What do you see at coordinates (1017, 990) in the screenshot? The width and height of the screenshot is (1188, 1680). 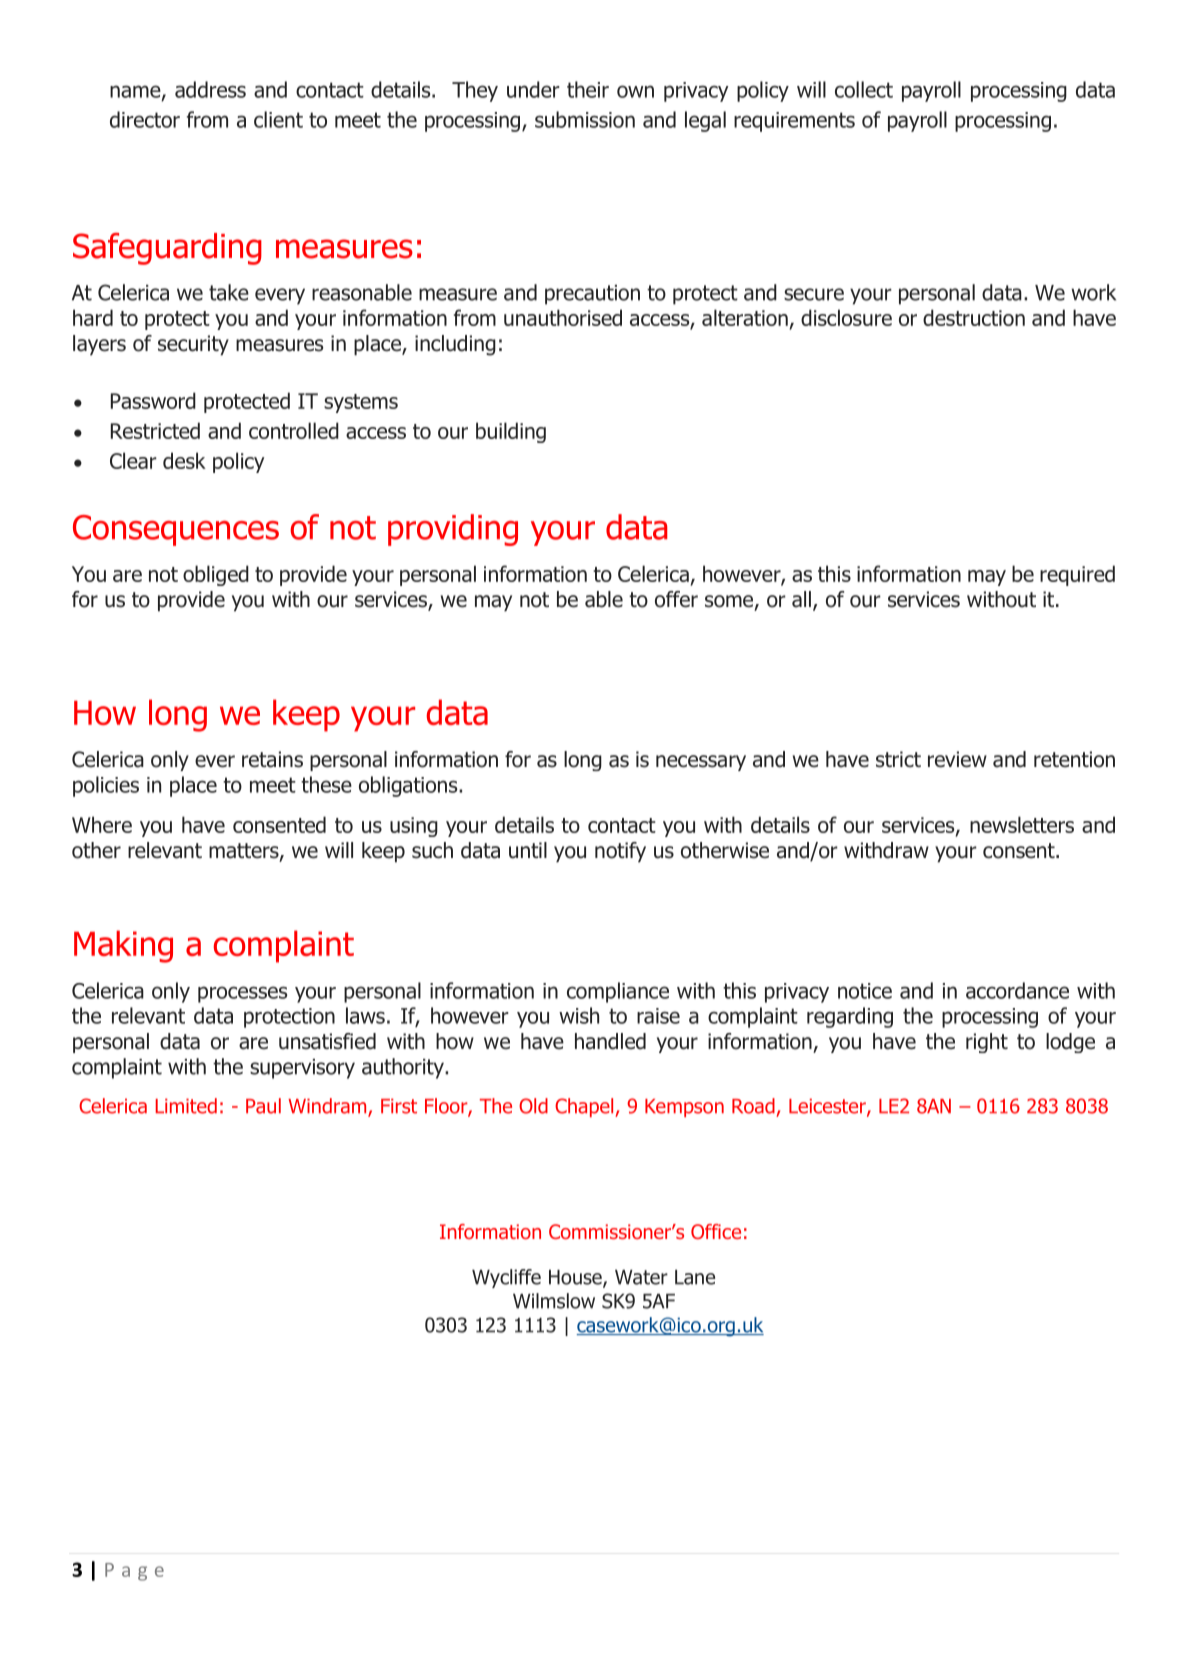 I see `accordance` at bounding box center [1017, 990].
